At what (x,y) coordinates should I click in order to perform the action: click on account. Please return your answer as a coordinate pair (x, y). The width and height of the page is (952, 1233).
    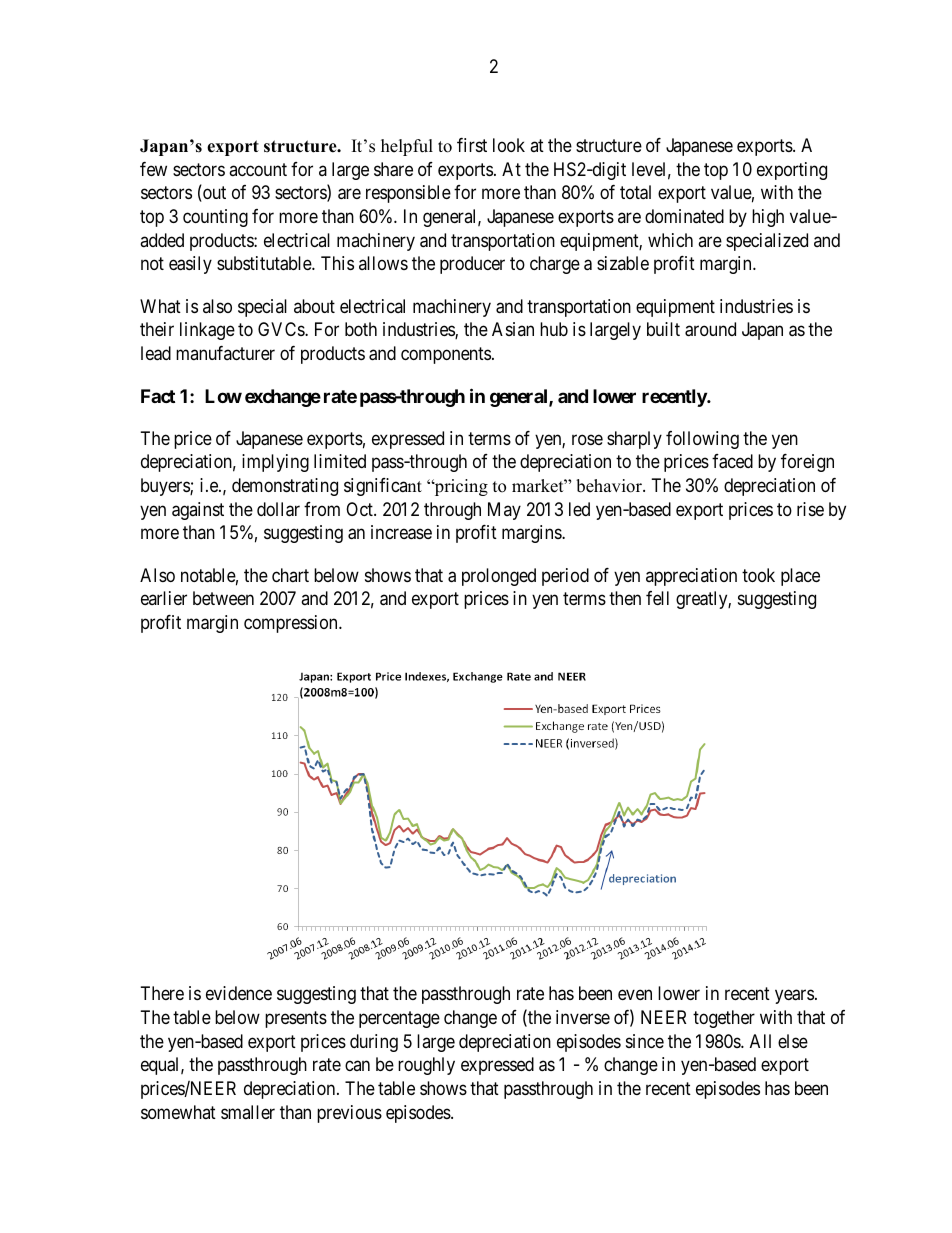
    Looking at the image, I should click on (258, 169).
